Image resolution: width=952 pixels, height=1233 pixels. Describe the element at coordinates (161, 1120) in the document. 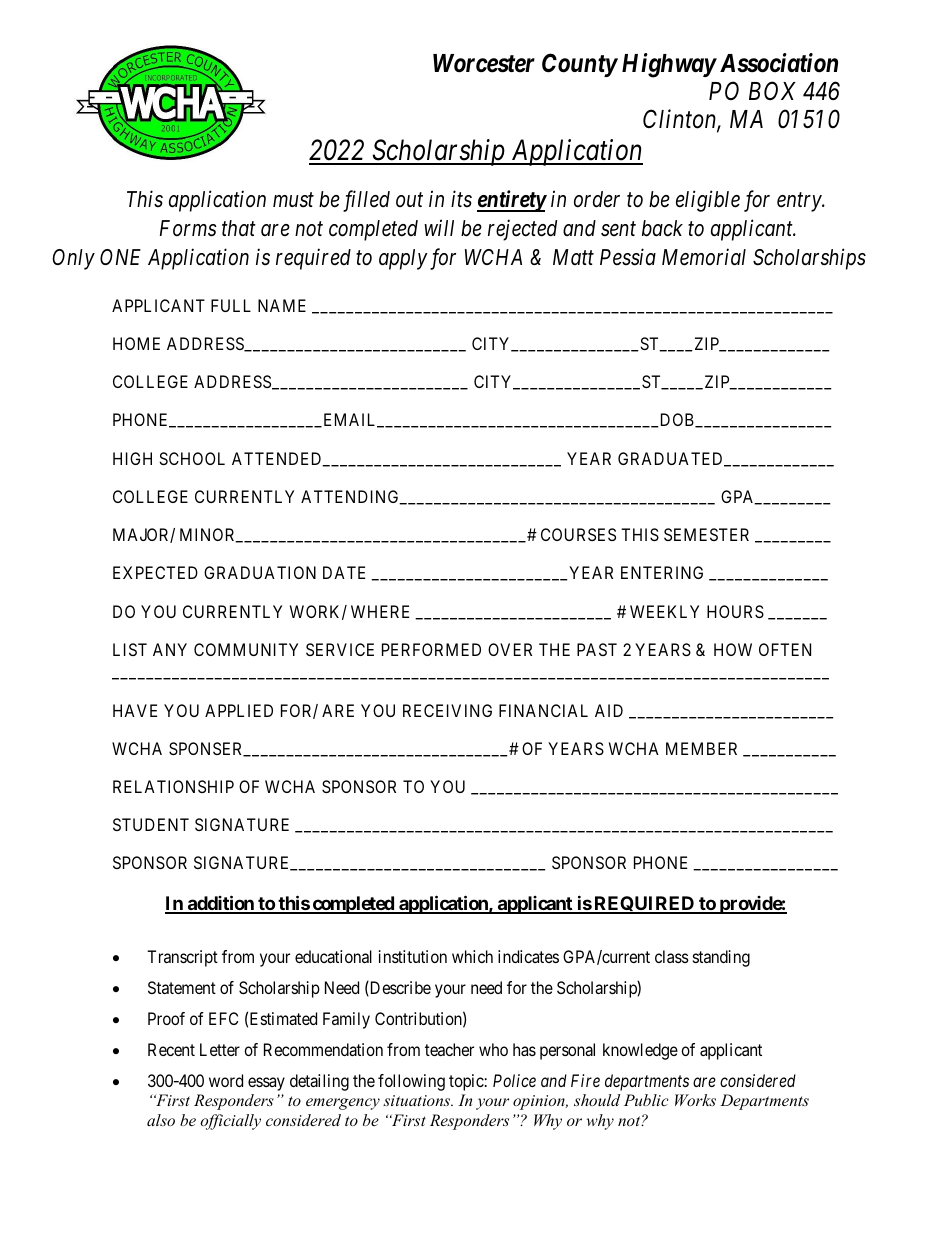

I see `also` at that location.
